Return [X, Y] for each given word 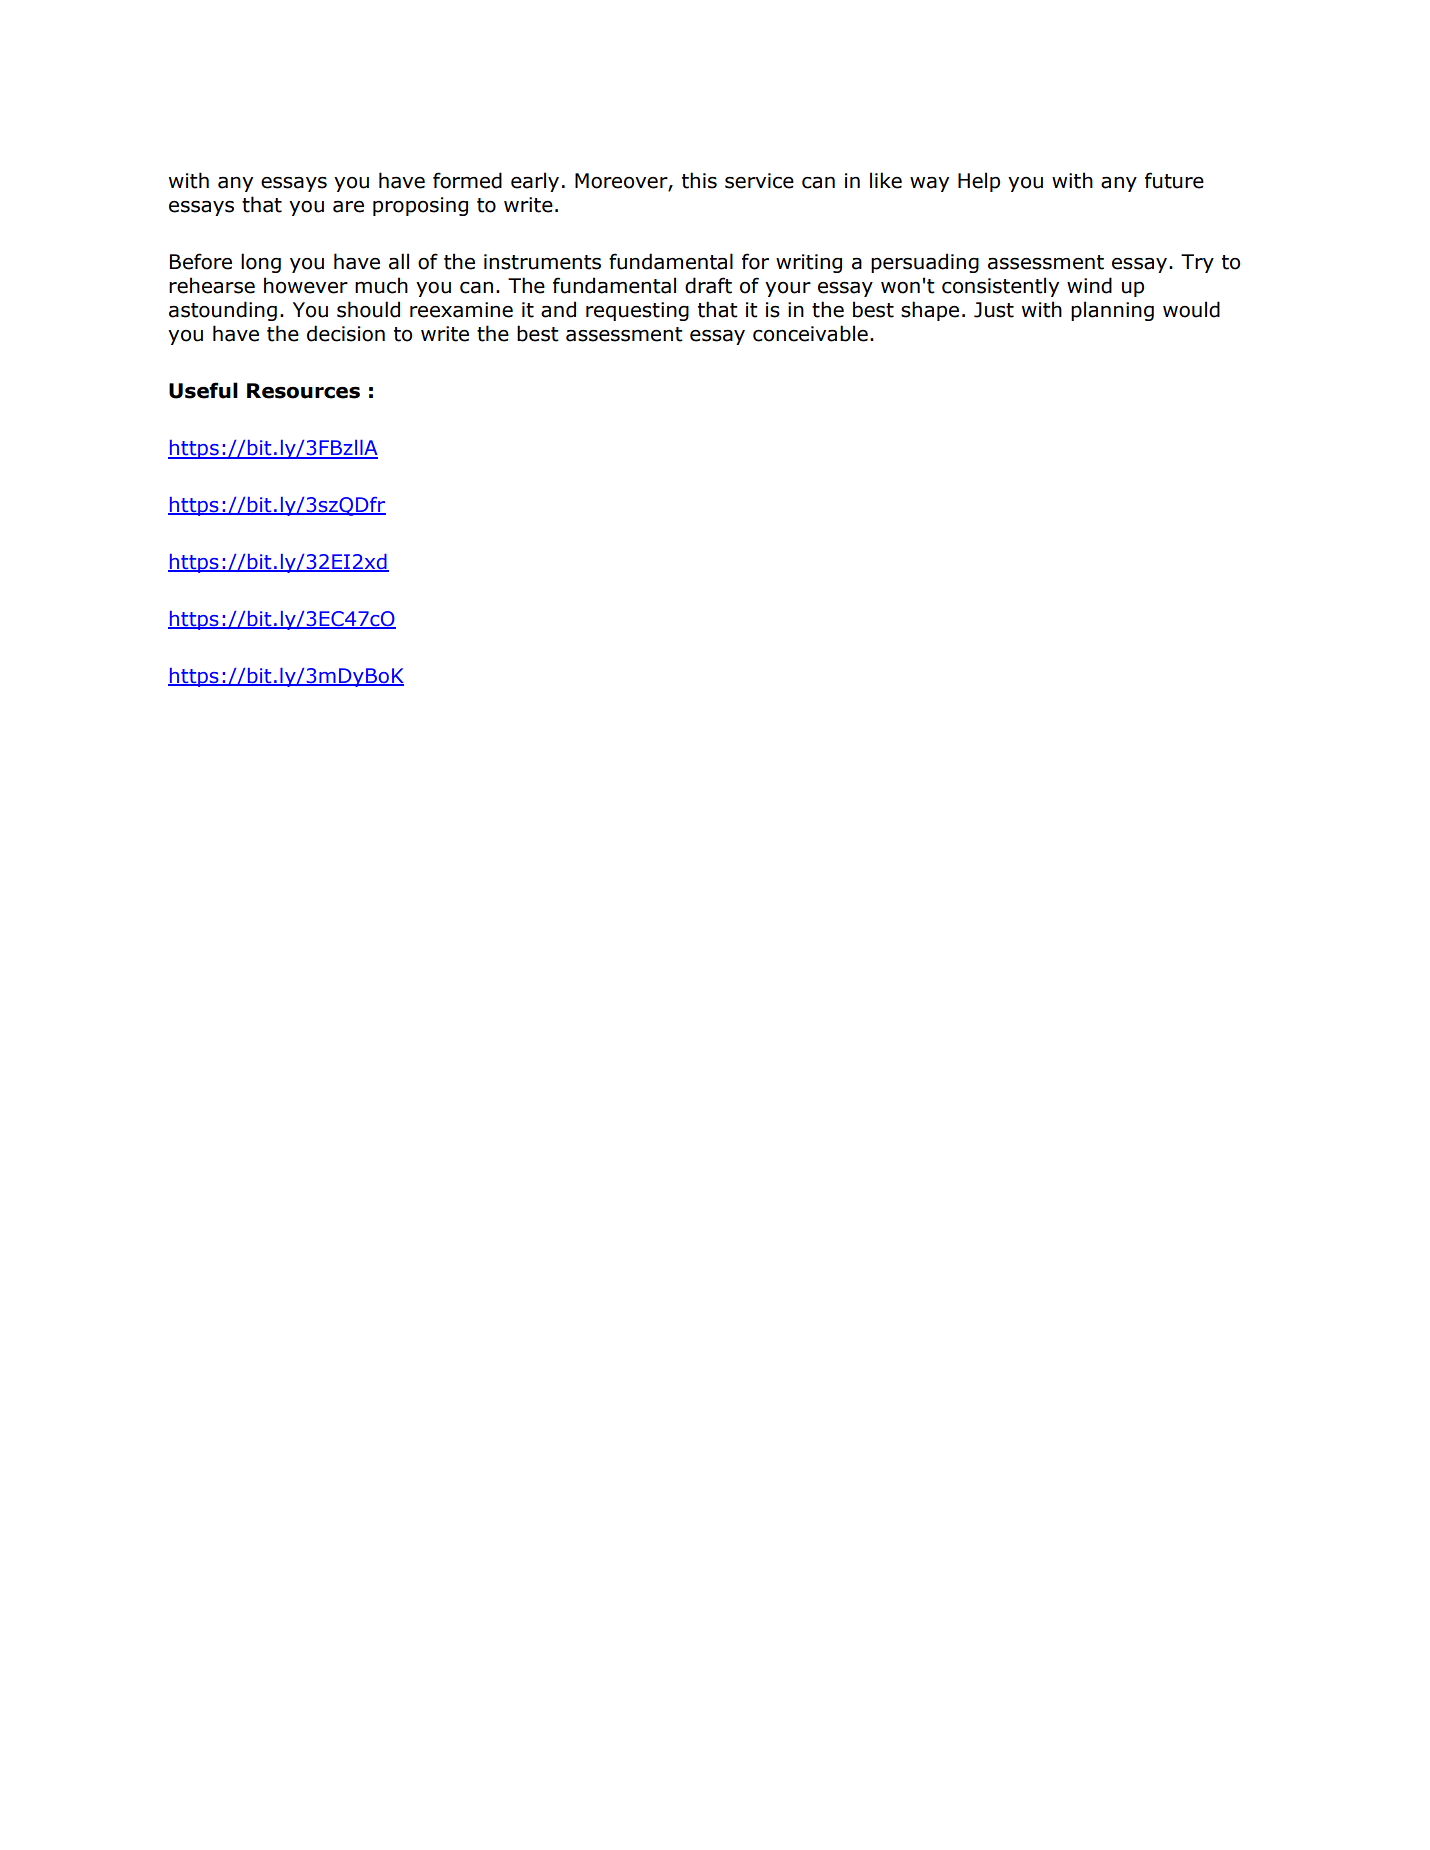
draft [708, 285]
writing [809, 263]
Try [1197, 263]
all [399, 261]
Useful [203, 390]
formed [467, 180]
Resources [303, 391]
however [306, 285]
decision [346, 333]
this [699, 180]
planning [1112, 311]
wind [1089, 285]
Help [979, 182]
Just [994, 310]
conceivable [810, 333]
